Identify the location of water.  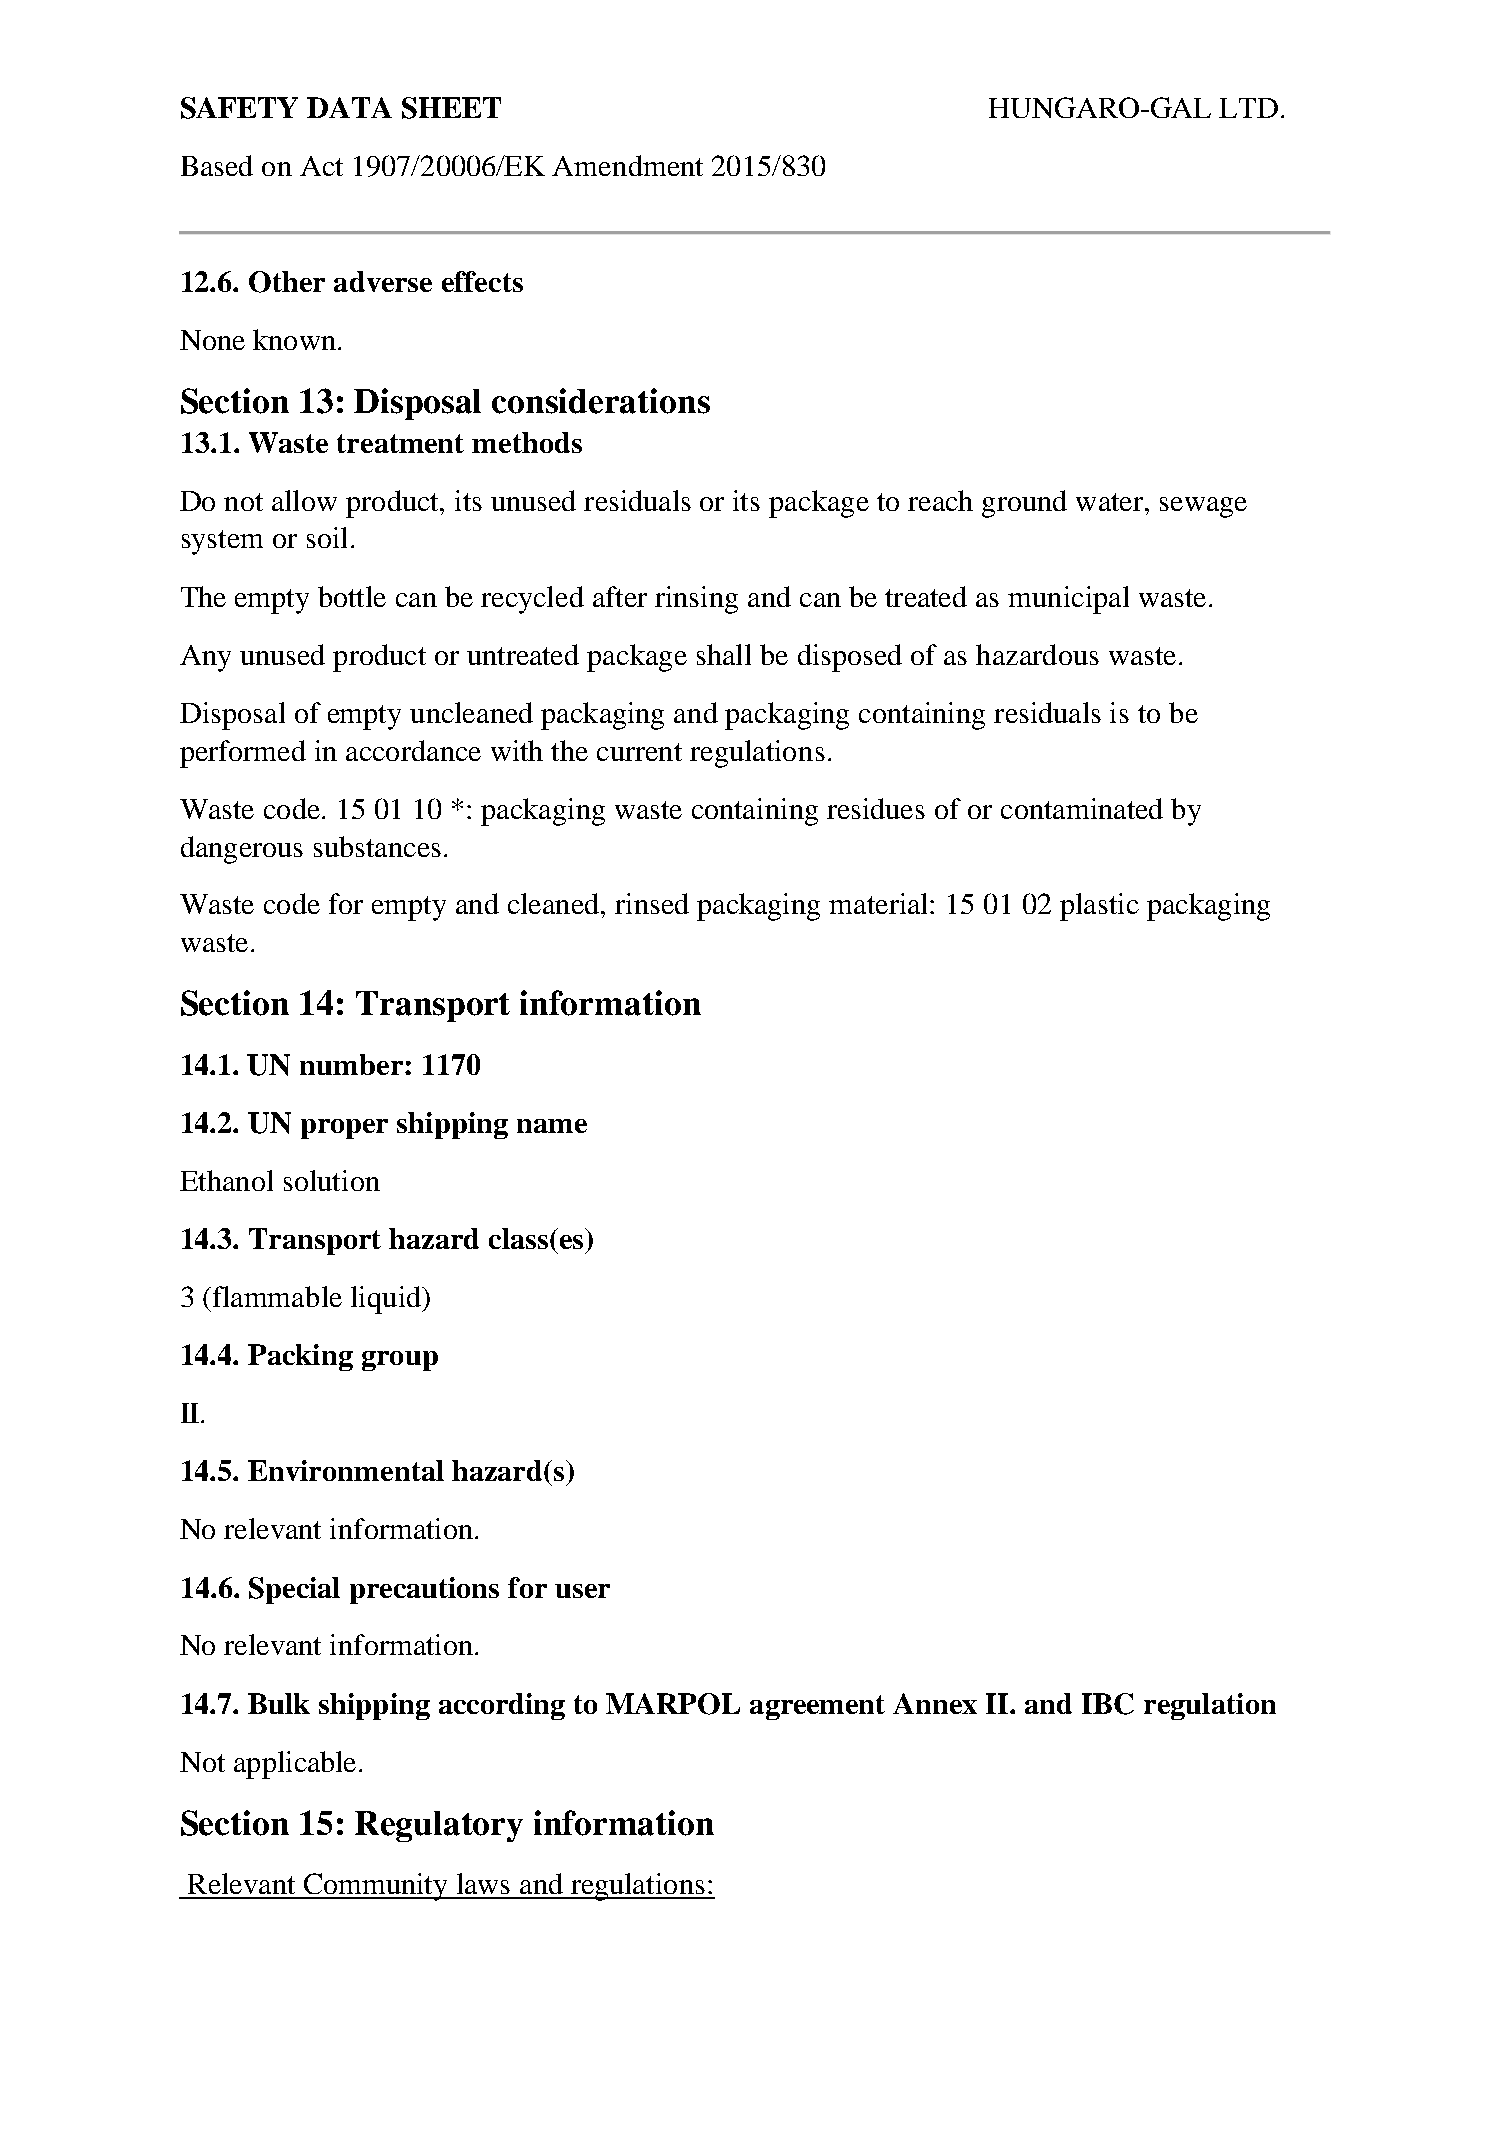
(1111, 502).
